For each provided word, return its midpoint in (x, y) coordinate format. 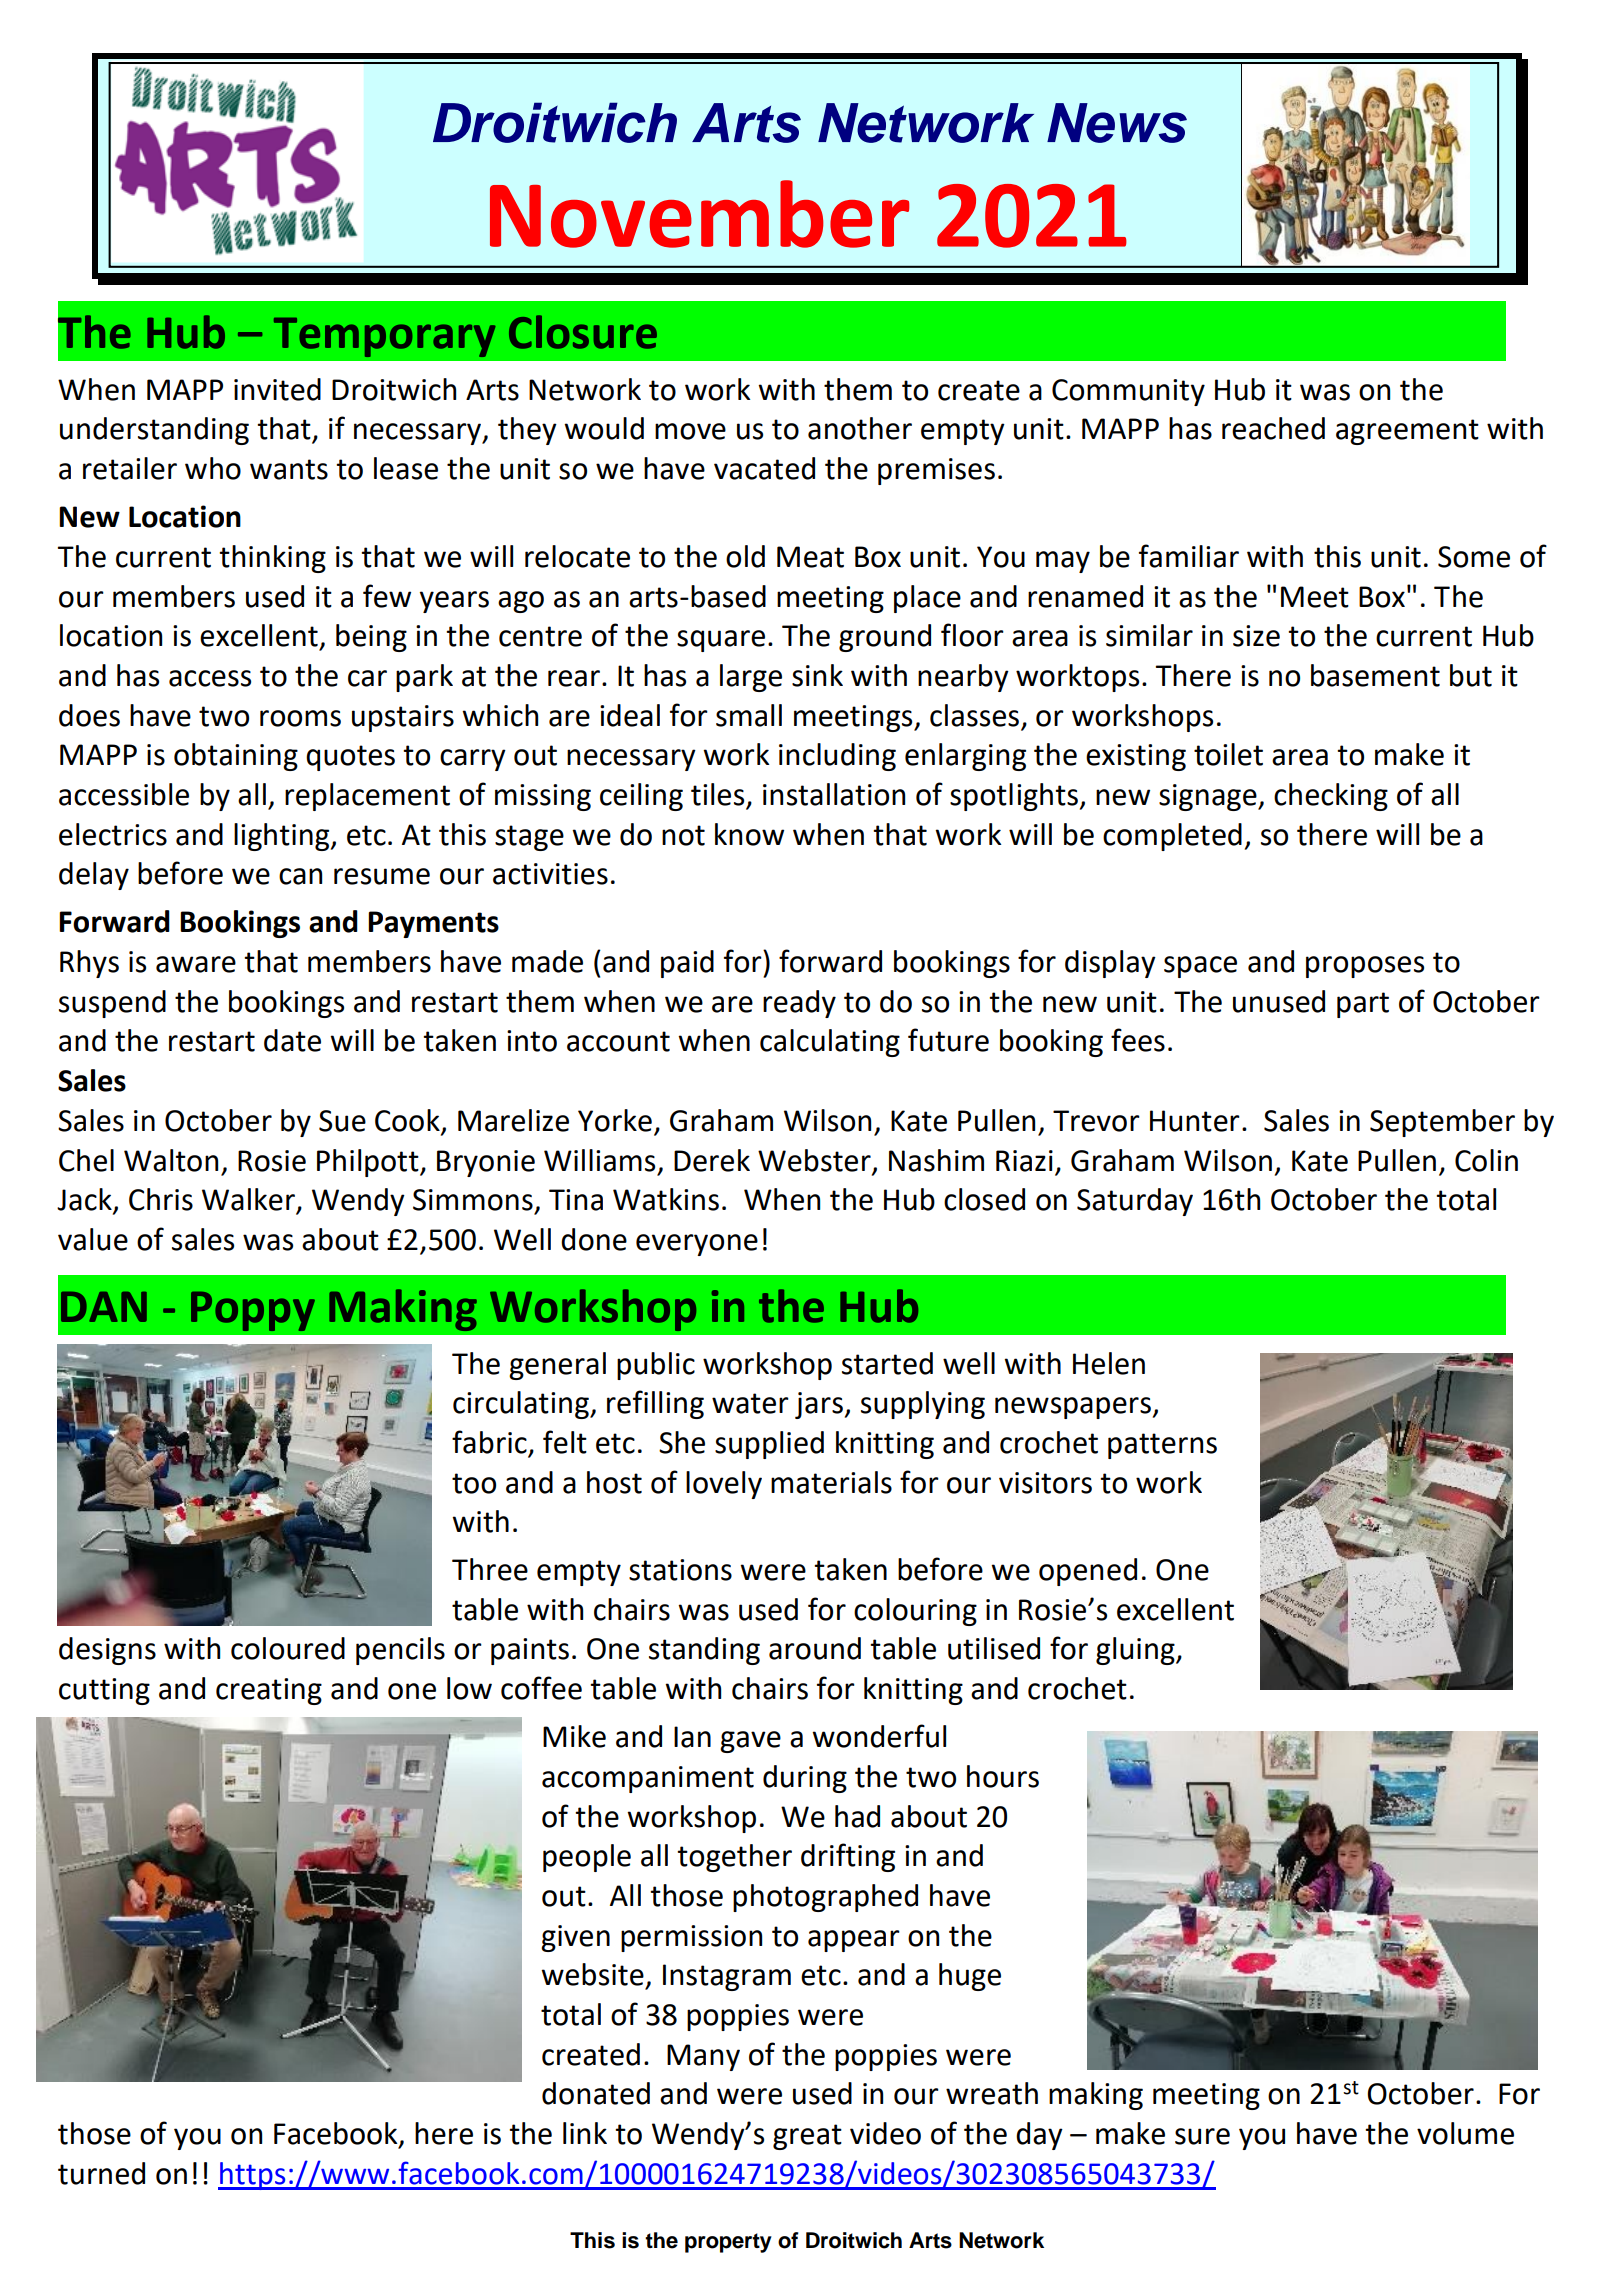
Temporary (385, 337)
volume (1465, 2133)
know (749, 834)
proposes (1365, 967)
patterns (1162, 1446)
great (807, 2137)
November (700, 214)
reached (1273, 428)
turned (101, 2173)
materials (831, 1482)
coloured (288, 1648)
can (300, 876)
